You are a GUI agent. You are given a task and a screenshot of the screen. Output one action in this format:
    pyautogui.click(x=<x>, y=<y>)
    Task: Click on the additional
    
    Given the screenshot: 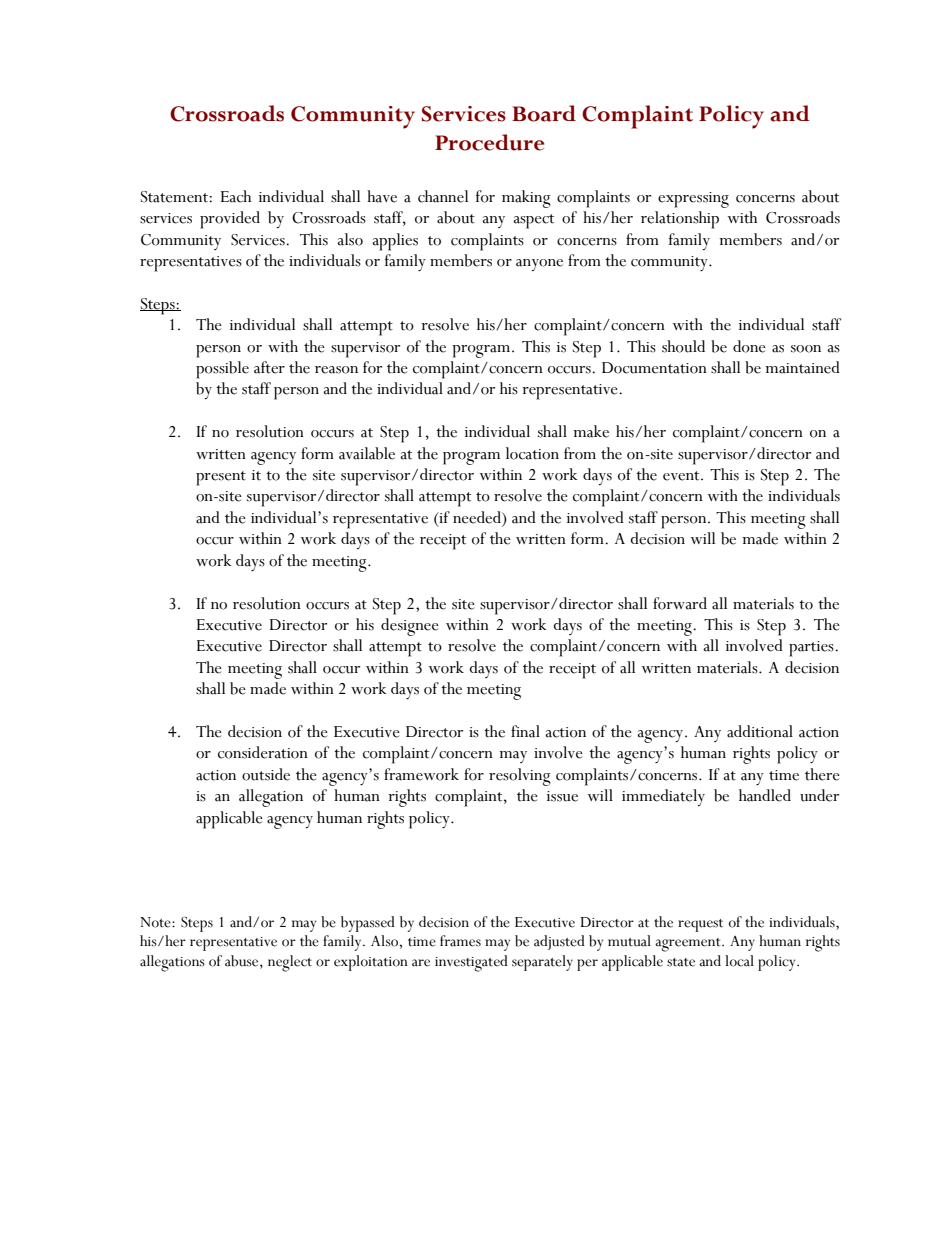 What is the action you would take?
    pyautogui.click(x=760, y=731)
